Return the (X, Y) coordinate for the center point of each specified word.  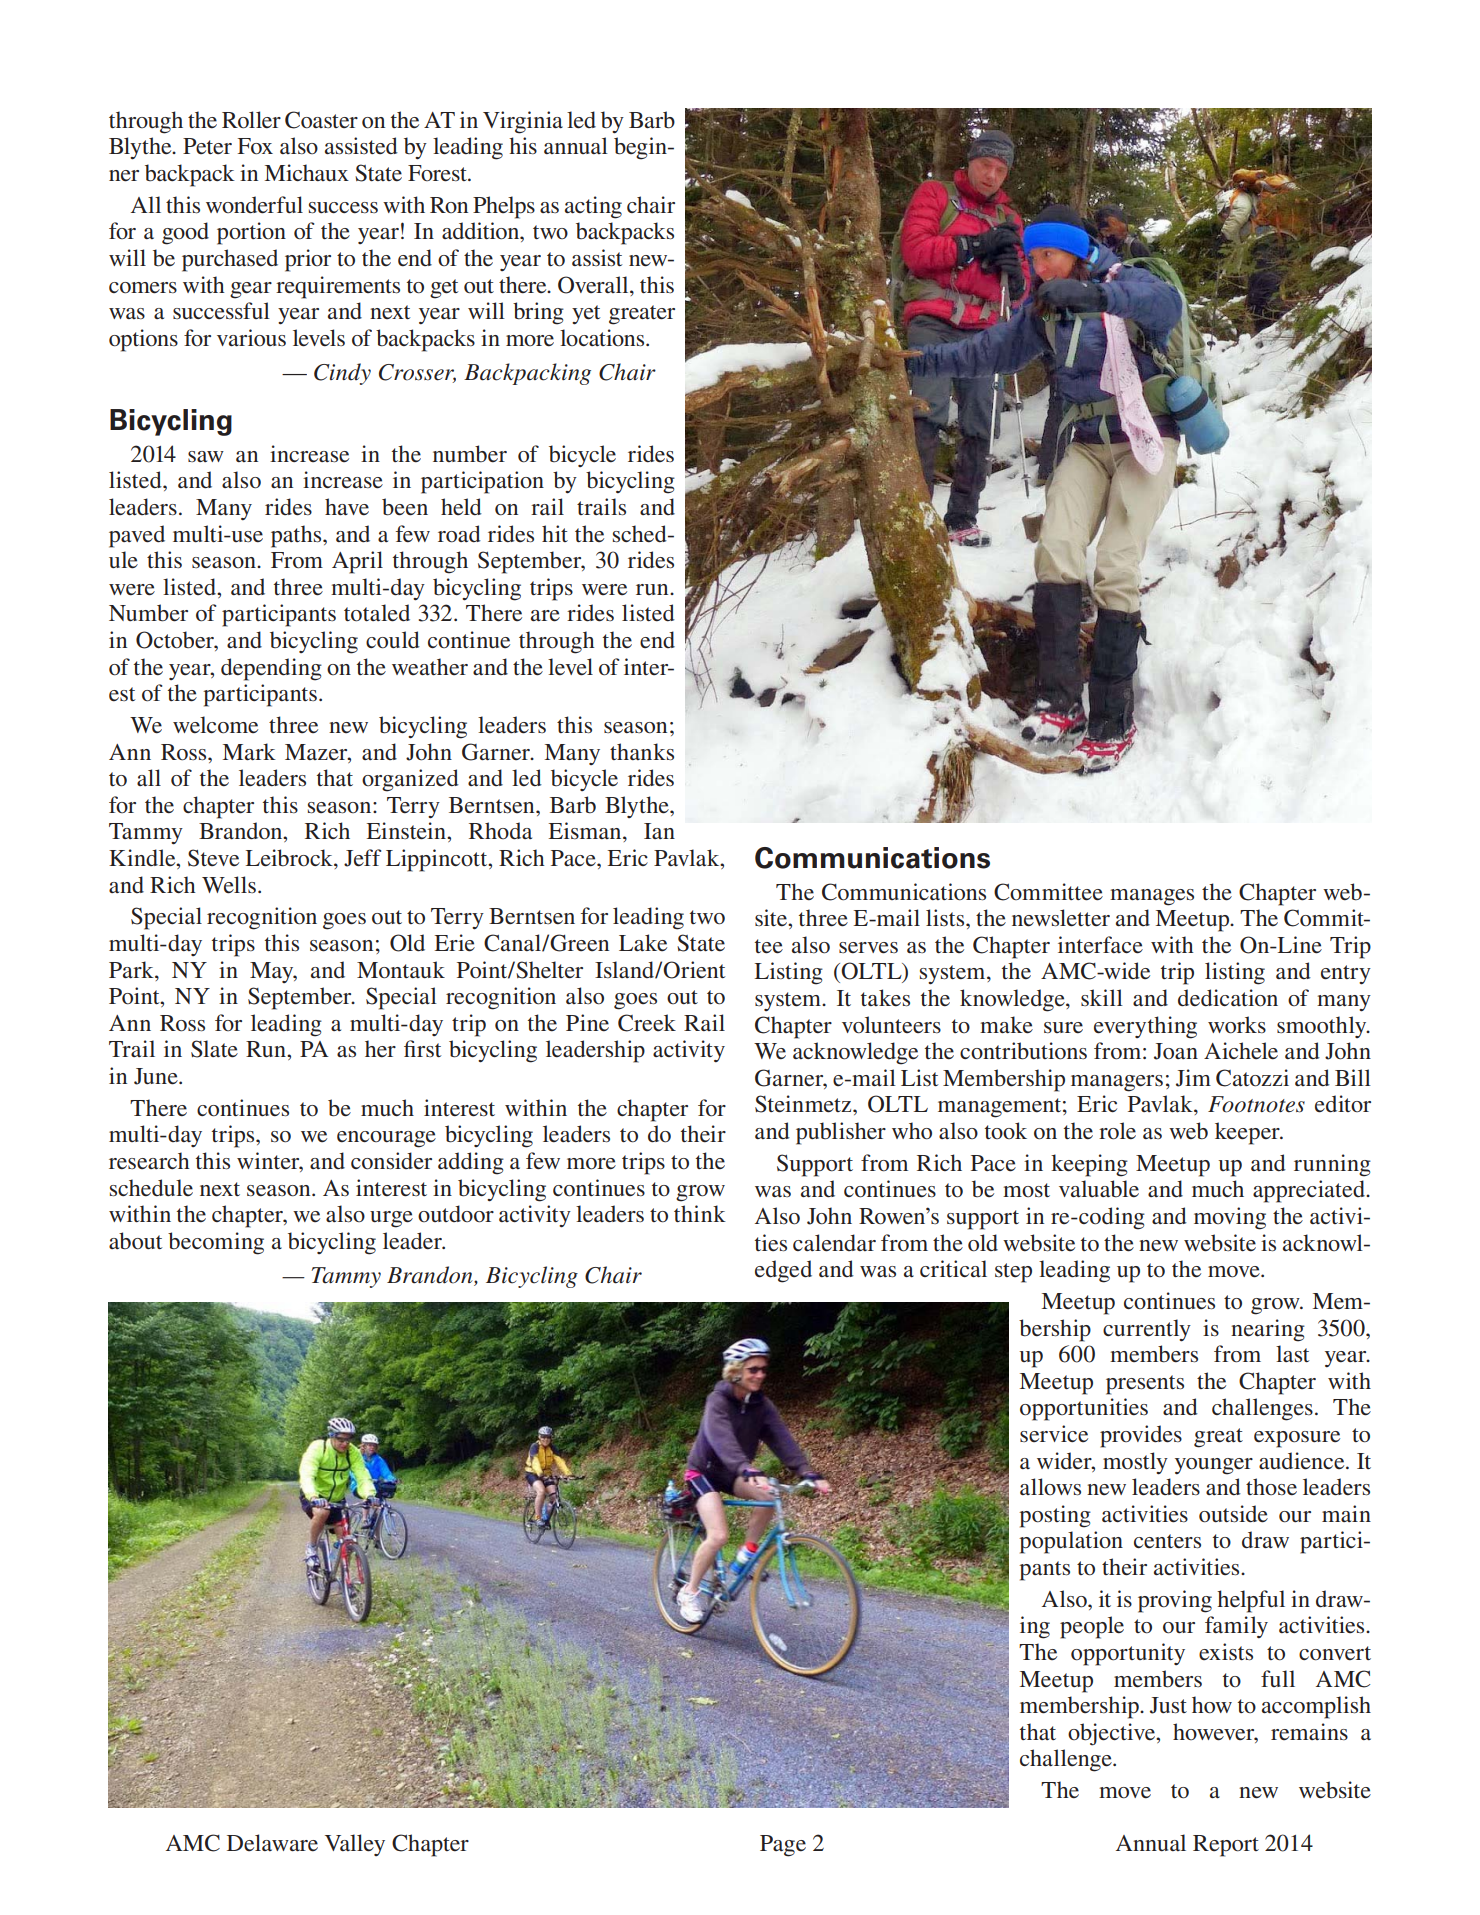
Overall (594, 285)
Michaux (307, 173)
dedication (1228, 998)
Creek (647, 1023)
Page (783, 1846)
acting (593, 207)
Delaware (272, 1843)
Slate (214, 1049)
